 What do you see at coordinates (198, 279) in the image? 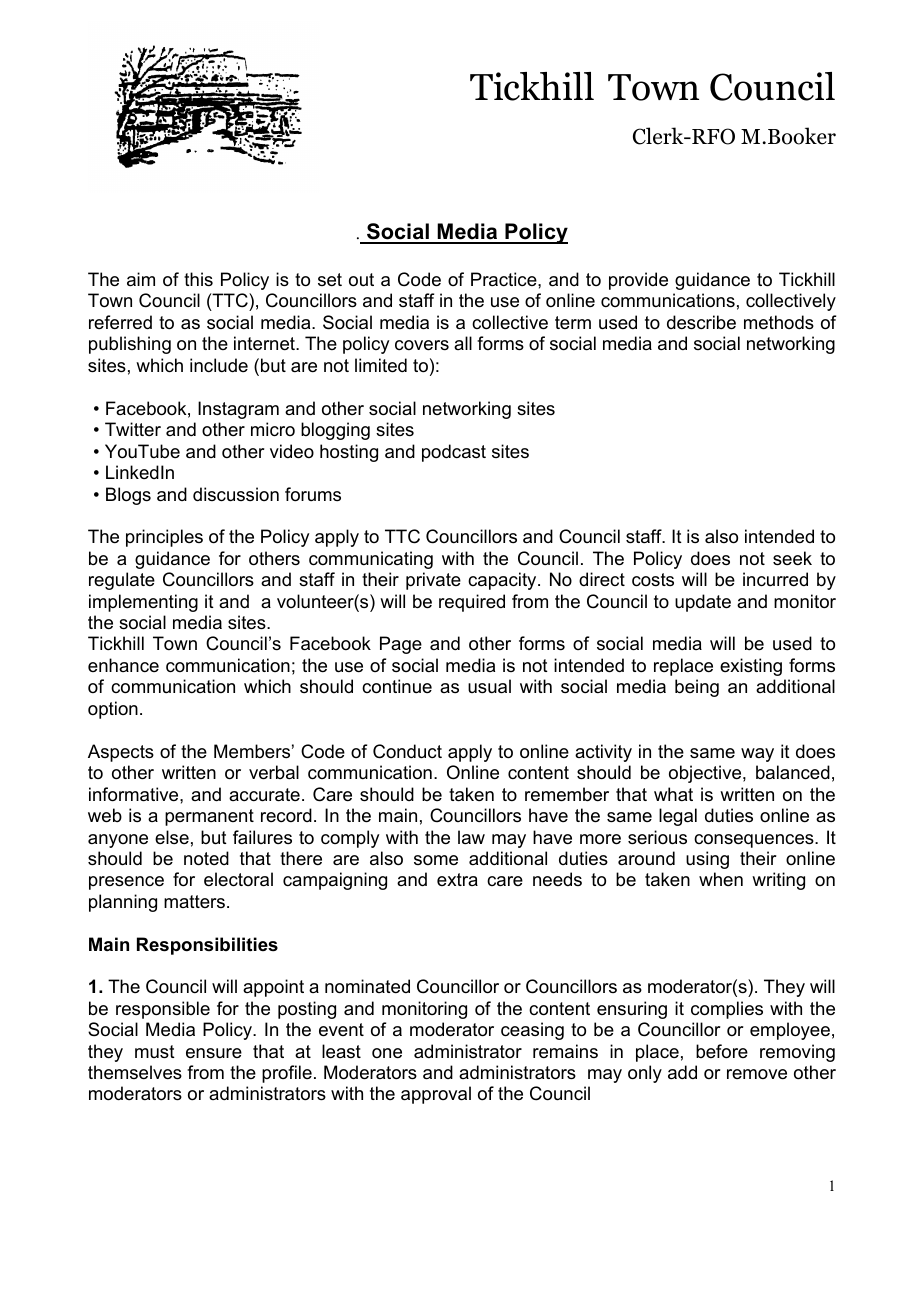
I see `this` at bounding box center [198, 279].
